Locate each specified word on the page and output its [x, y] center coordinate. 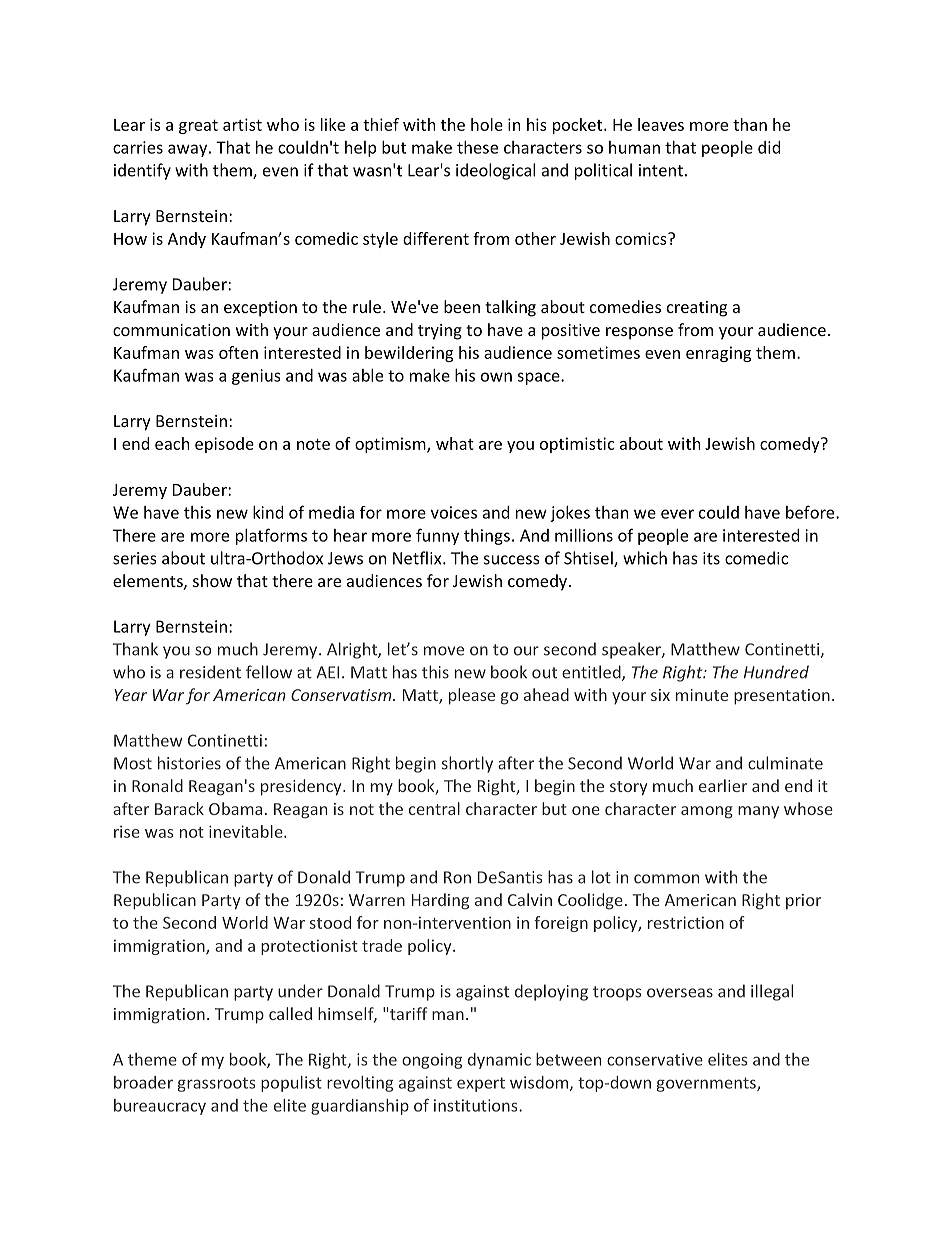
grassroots [216, 1084]
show [212, 580]
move [444, 651]
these [477, 147]
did [769, 147]
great [198, 127]
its [711, 558]
